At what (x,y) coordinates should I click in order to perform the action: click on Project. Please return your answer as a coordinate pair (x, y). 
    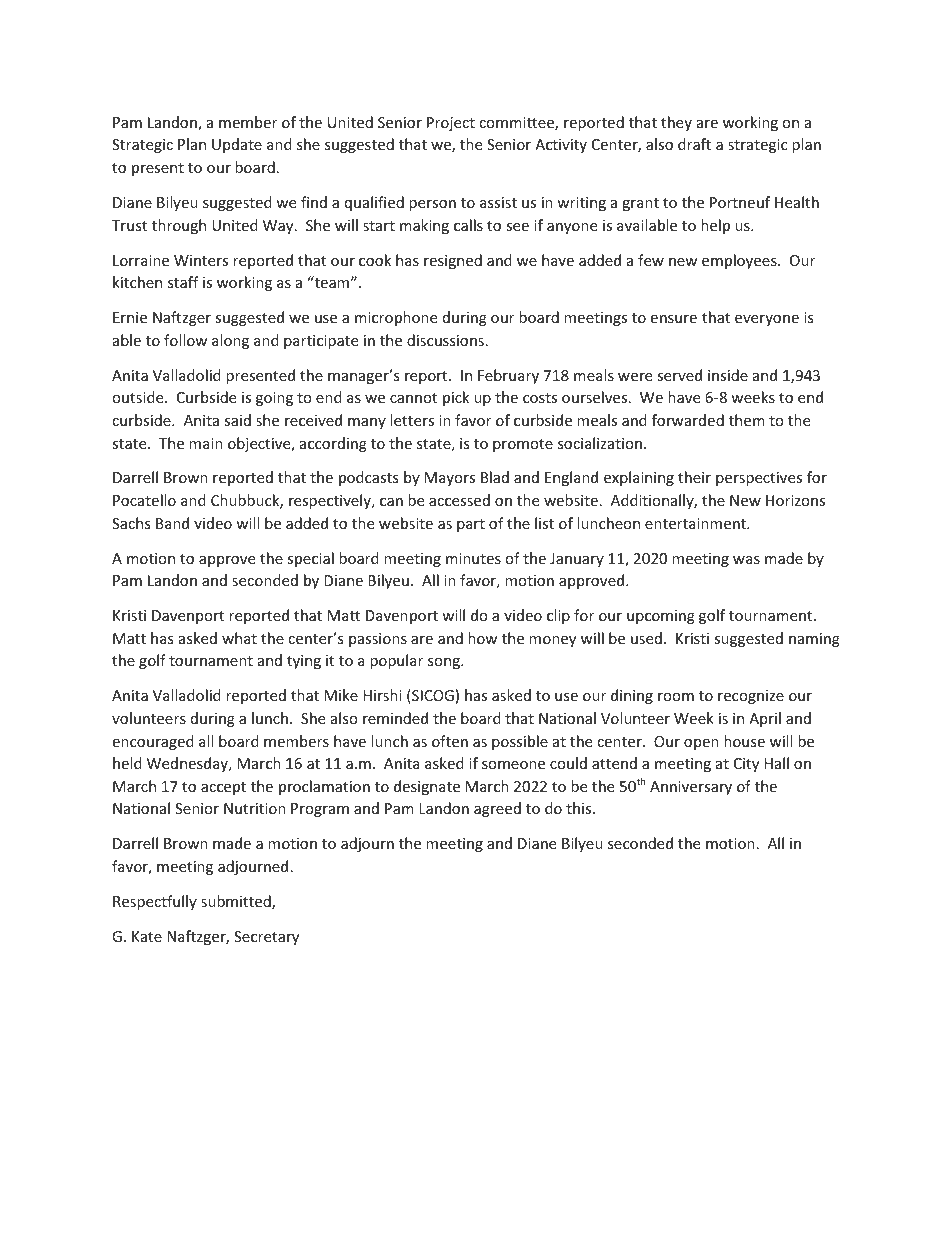
    Looking at the image, I should click on (451, 124).
